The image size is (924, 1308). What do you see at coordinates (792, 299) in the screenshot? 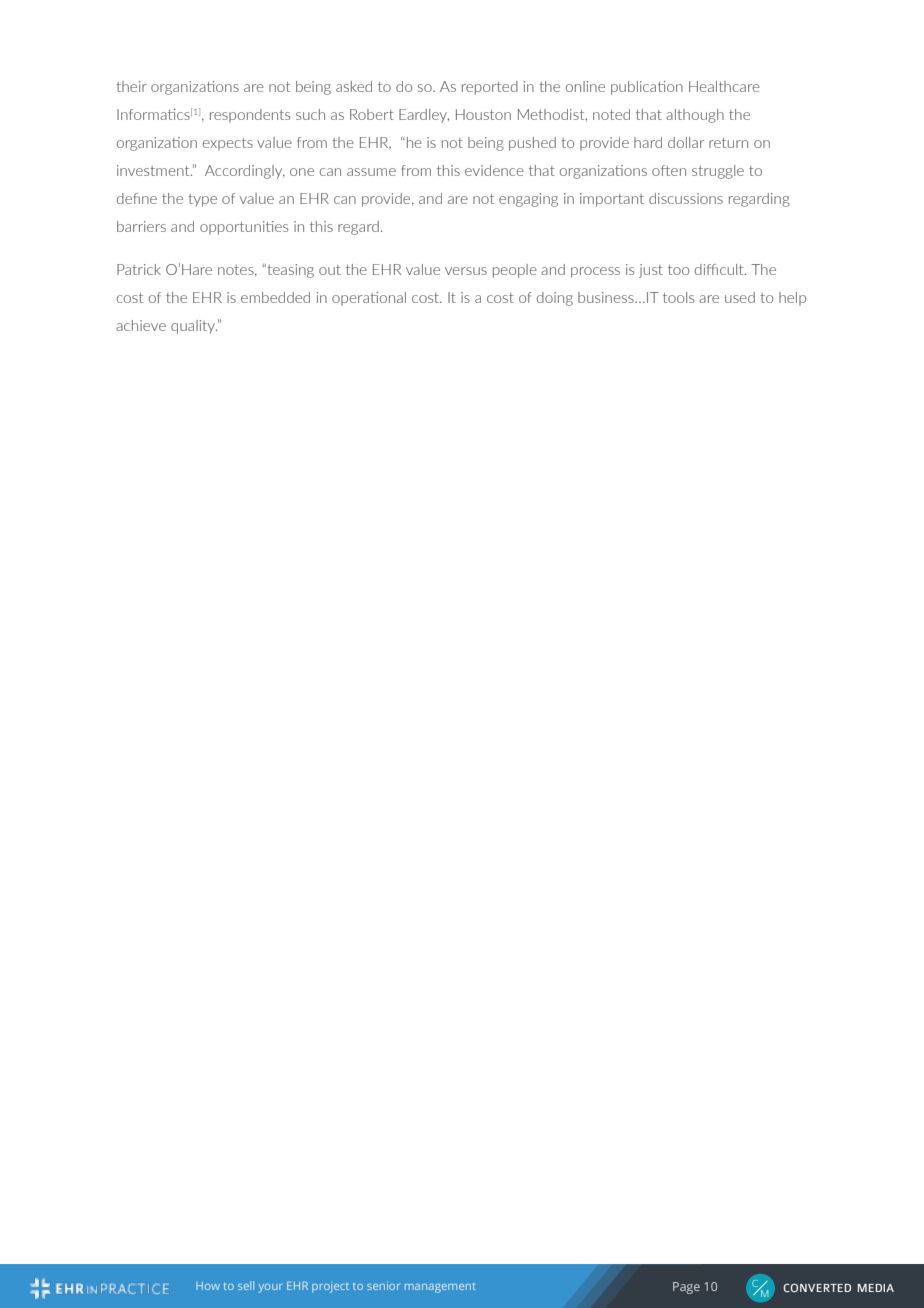
I see `help` at bounding box center [792, 299].
